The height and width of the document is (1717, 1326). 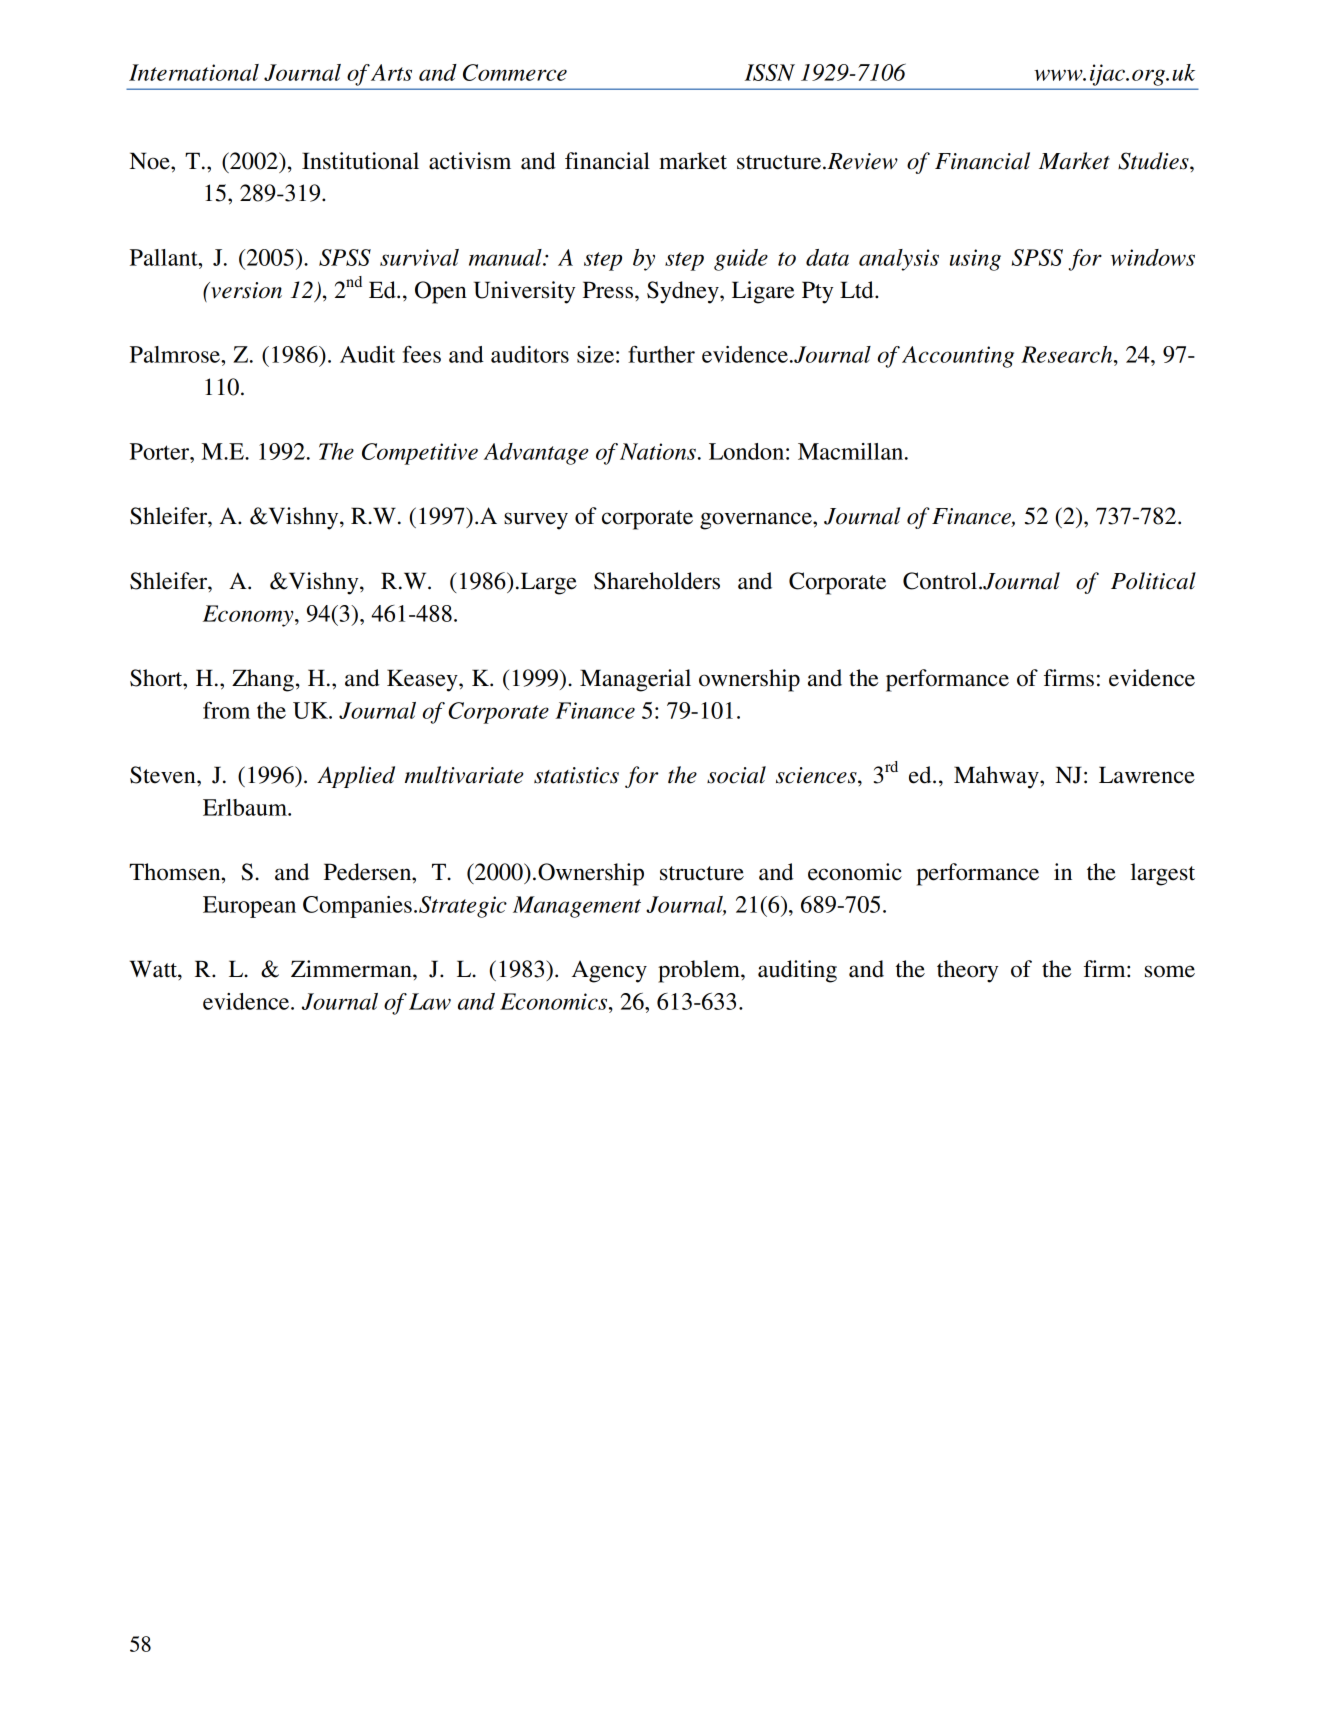 I want to click on Lawrence, so click(x=1147, y=775).
